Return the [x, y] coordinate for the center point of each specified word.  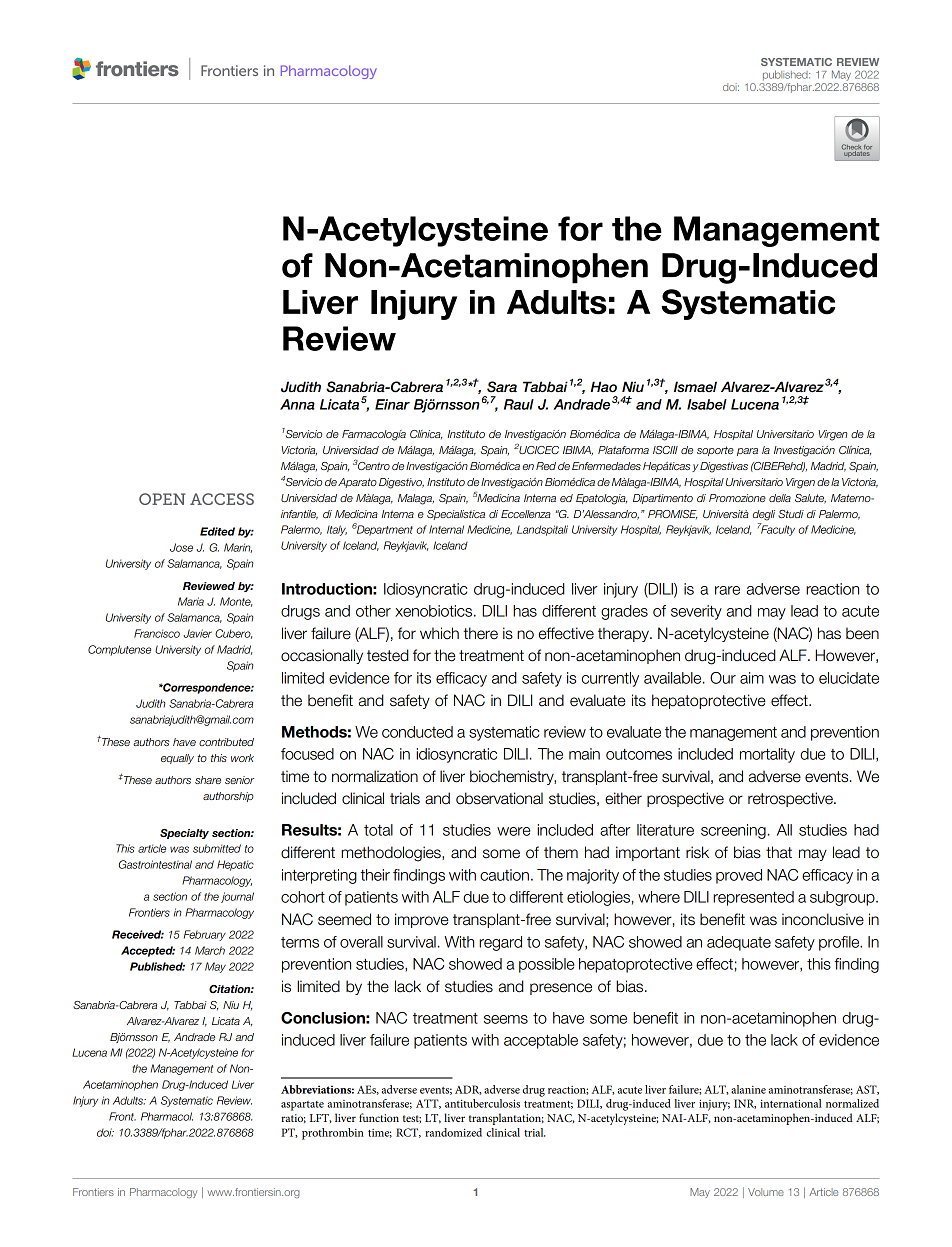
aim [752, 678]
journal [237, 897]
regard [500, 943]
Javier [197, 633]
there [481, 633]
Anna [297, 404]
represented [753, 898]
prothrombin [333, 1134]
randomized [453, 1132]
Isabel [707, 404]
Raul [519, 404]
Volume [766, 1192]
